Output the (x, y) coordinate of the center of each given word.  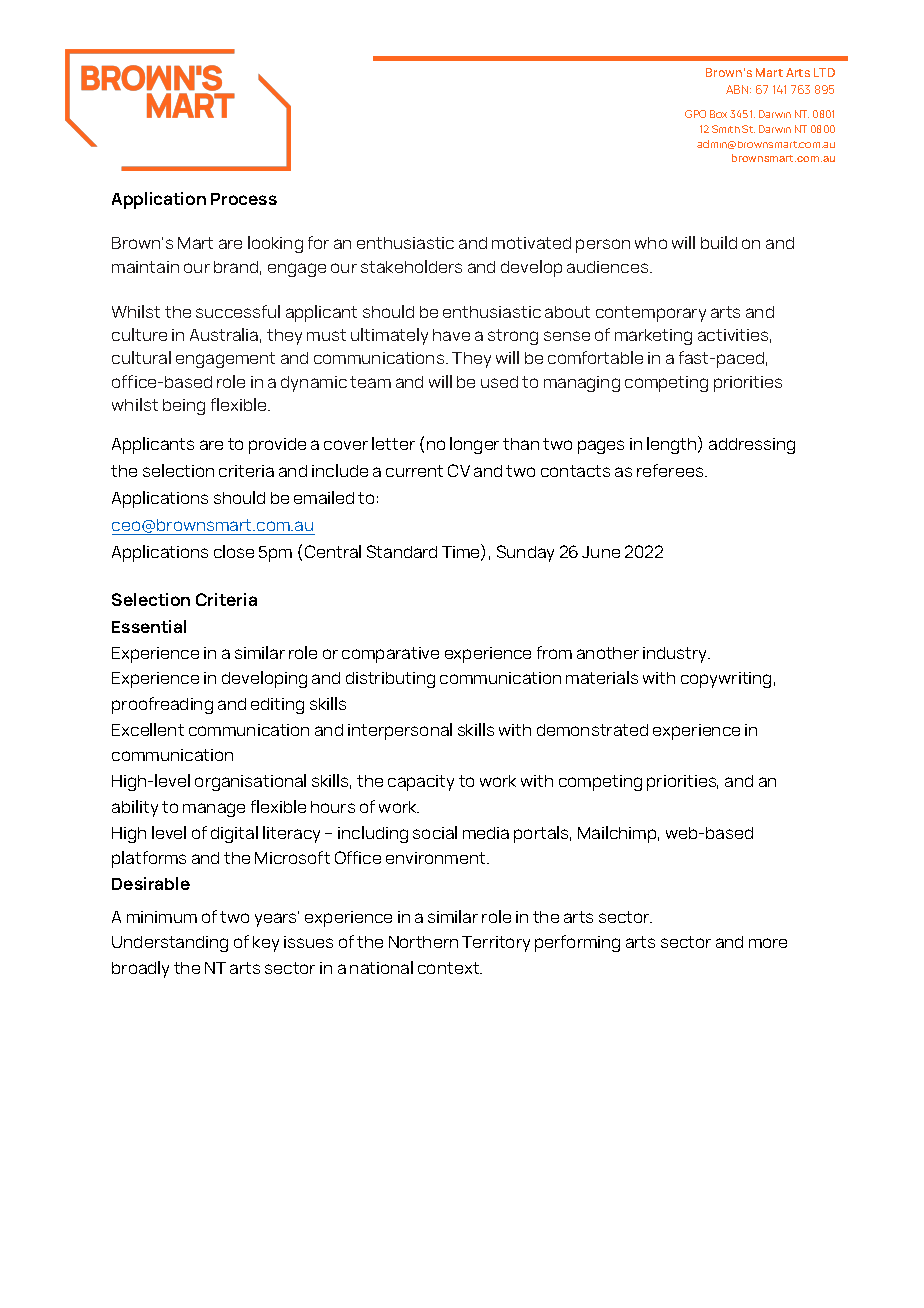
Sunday (525, 553)
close (234, 551)
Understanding (170, 944)
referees (671, 470)
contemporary (651, 314)
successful (238, 311)
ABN (738, 89)
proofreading (162, 705)
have (451, 335)
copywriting (726, 680)
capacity (421, 783)
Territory (496, 944)
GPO (695, 114)
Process (244, 199)
